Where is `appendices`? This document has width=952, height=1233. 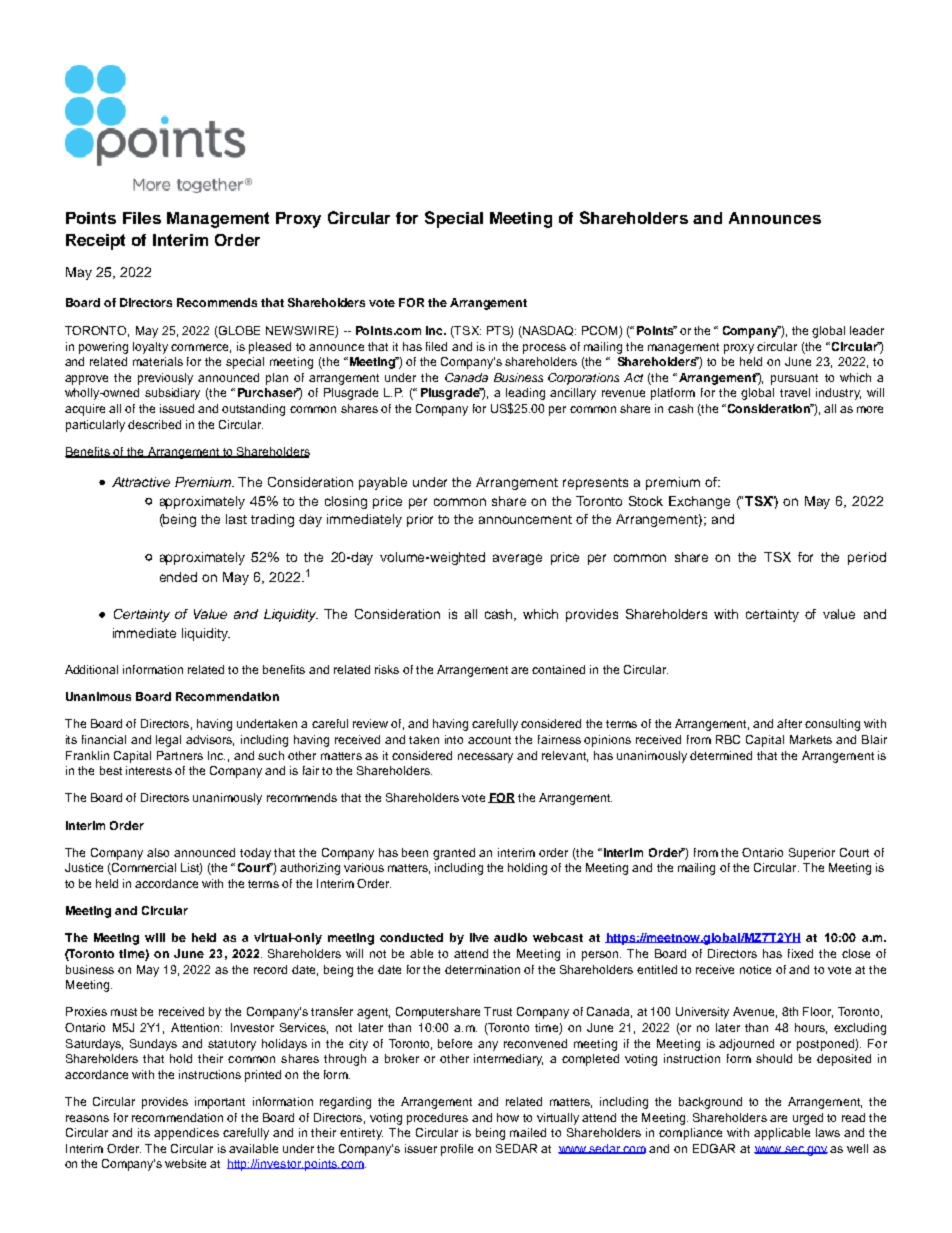 appendices is located at coordinates (186, 1134).
